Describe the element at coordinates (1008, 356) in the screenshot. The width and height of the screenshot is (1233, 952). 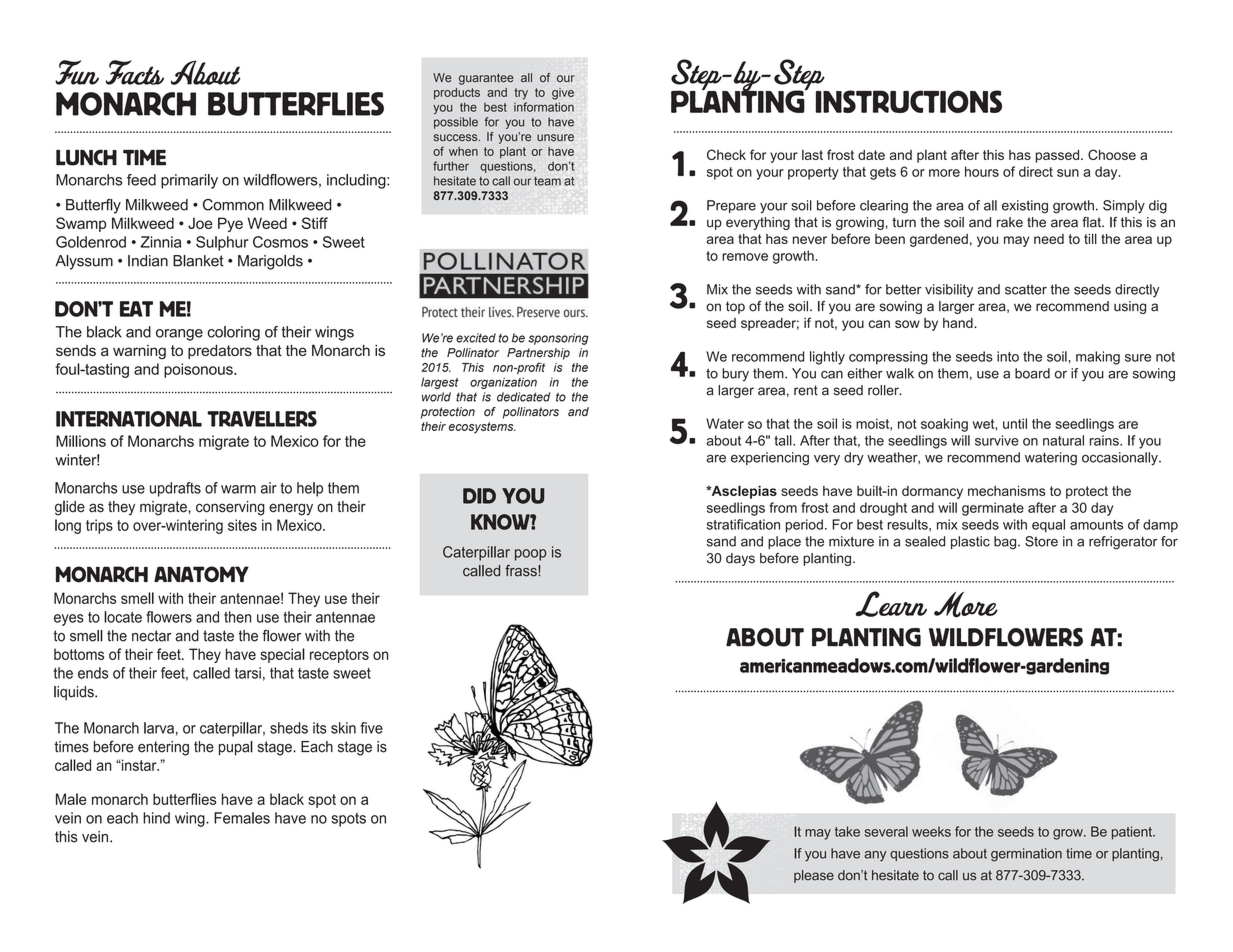
I see `into` at that location.
